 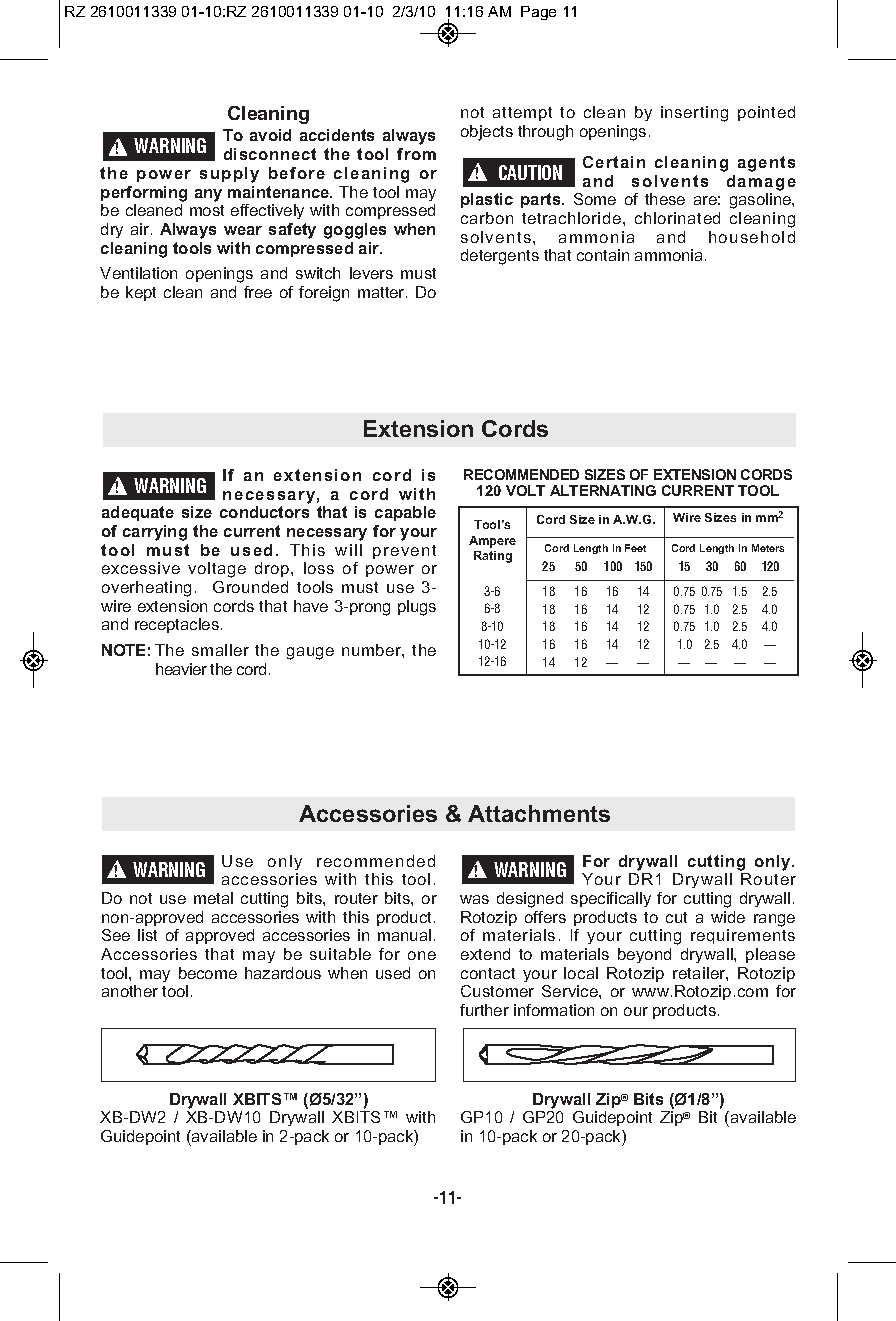 What do you see at coordinates (382, 292) in the page?
I see `matter` at bounding box center [382, 292].
